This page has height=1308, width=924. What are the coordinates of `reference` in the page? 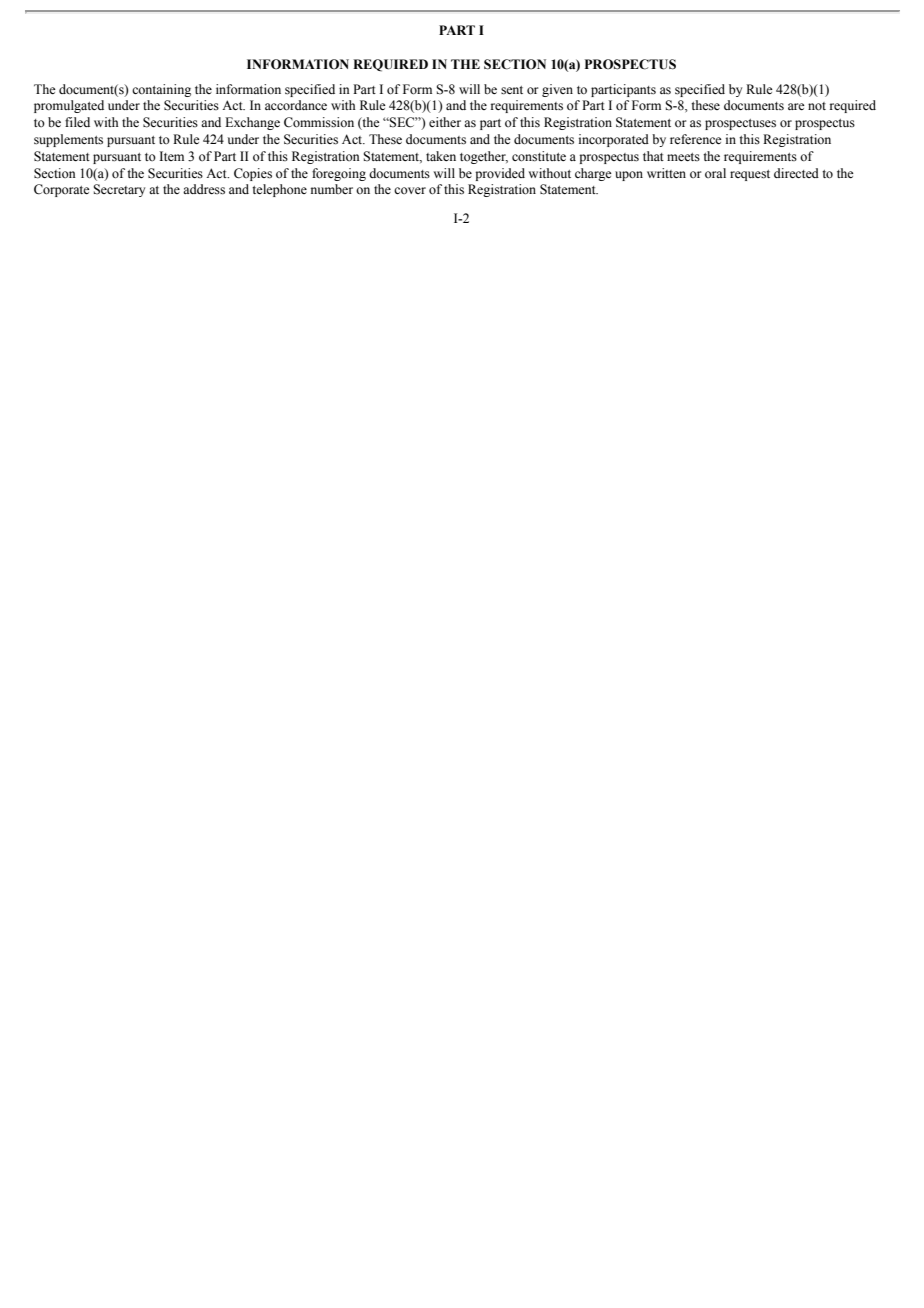 It's located at (696, 139).
